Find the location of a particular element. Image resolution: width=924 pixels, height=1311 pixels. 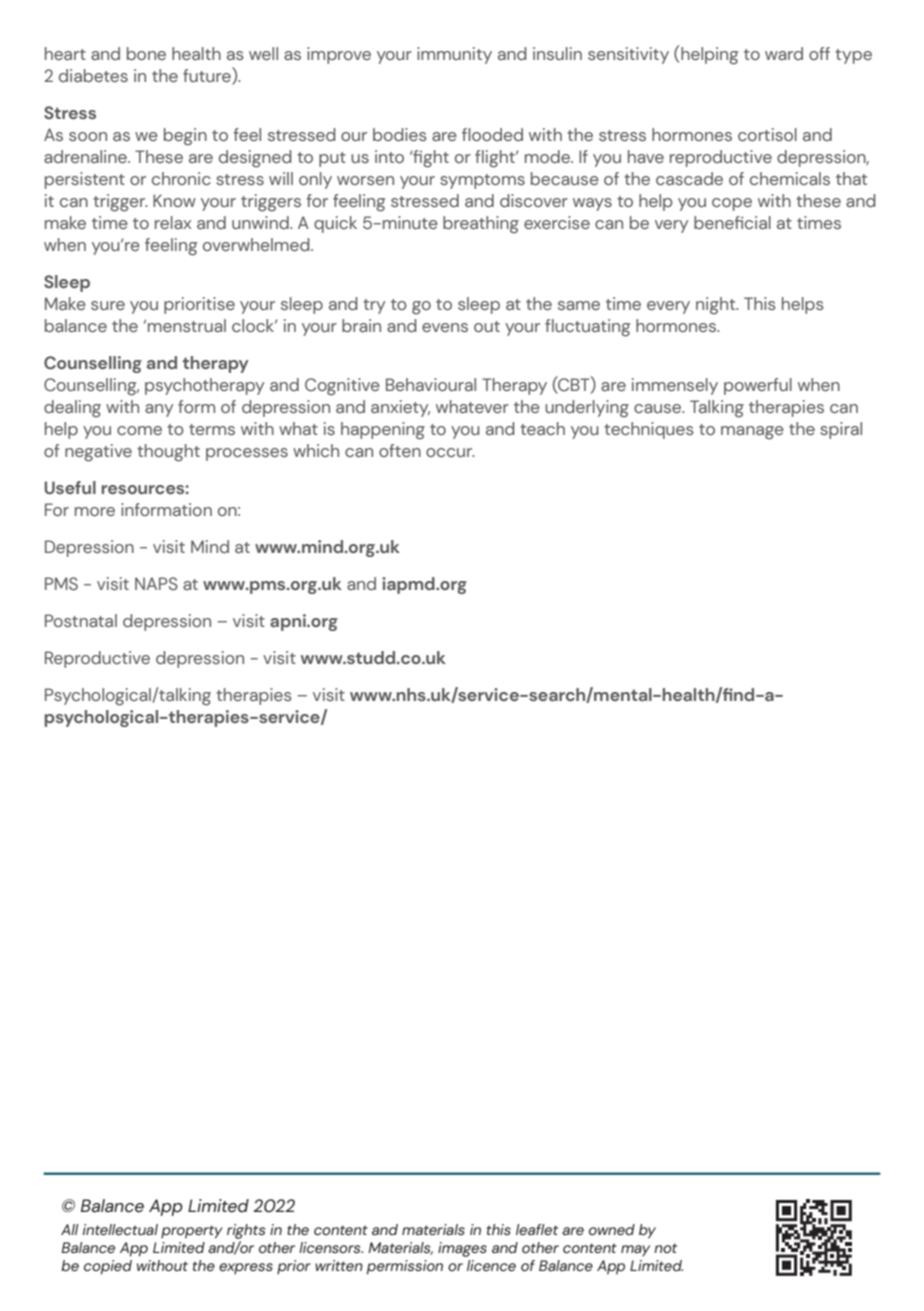

Postnatal is located at coordinates (81, 621).
